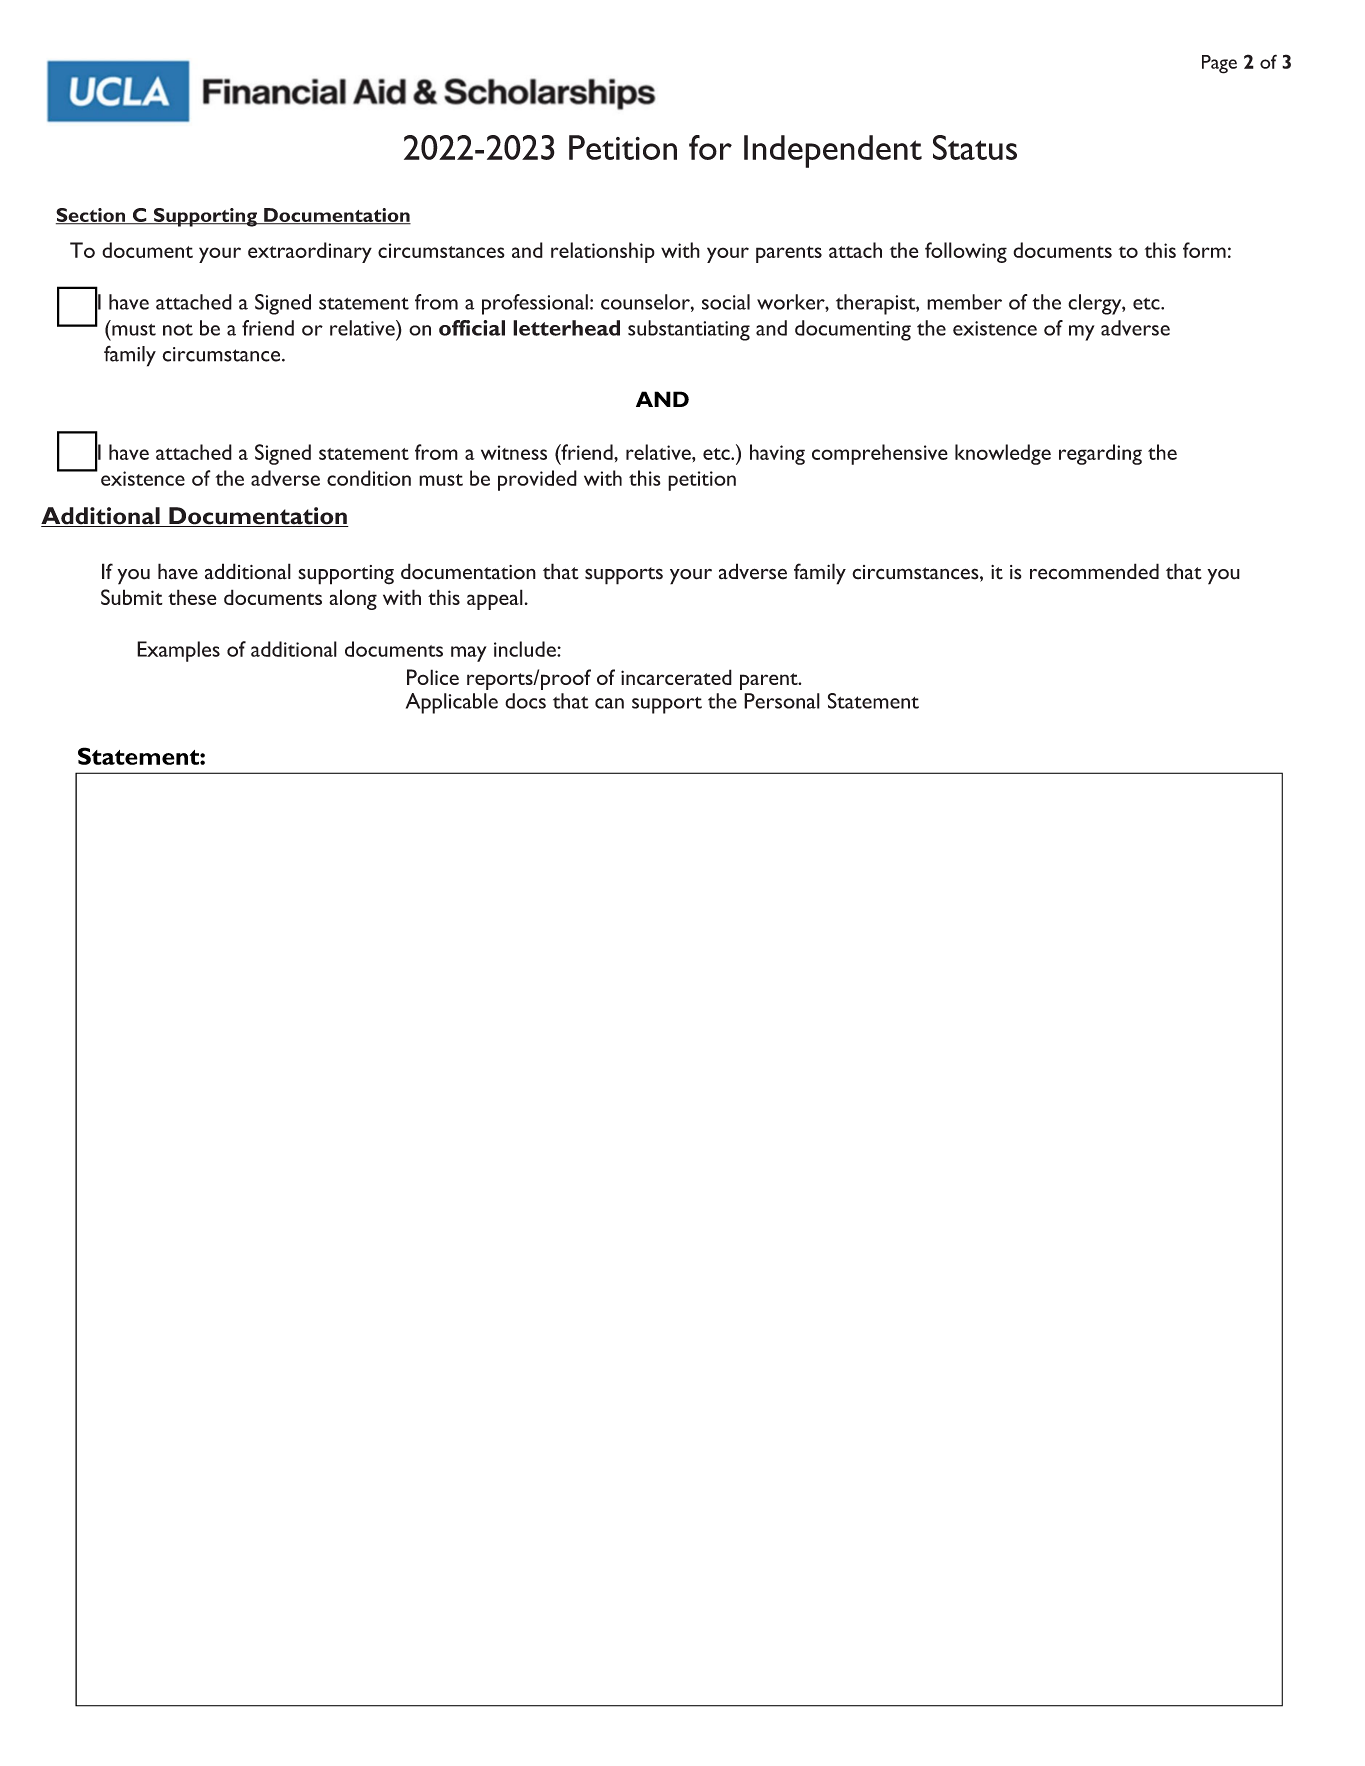 The width and height of the screenshot is (1365, 1766). What do you see at coordinates (1219, 64) in the screenshot?
I see `Page` at bounding box center [1219, 64].
